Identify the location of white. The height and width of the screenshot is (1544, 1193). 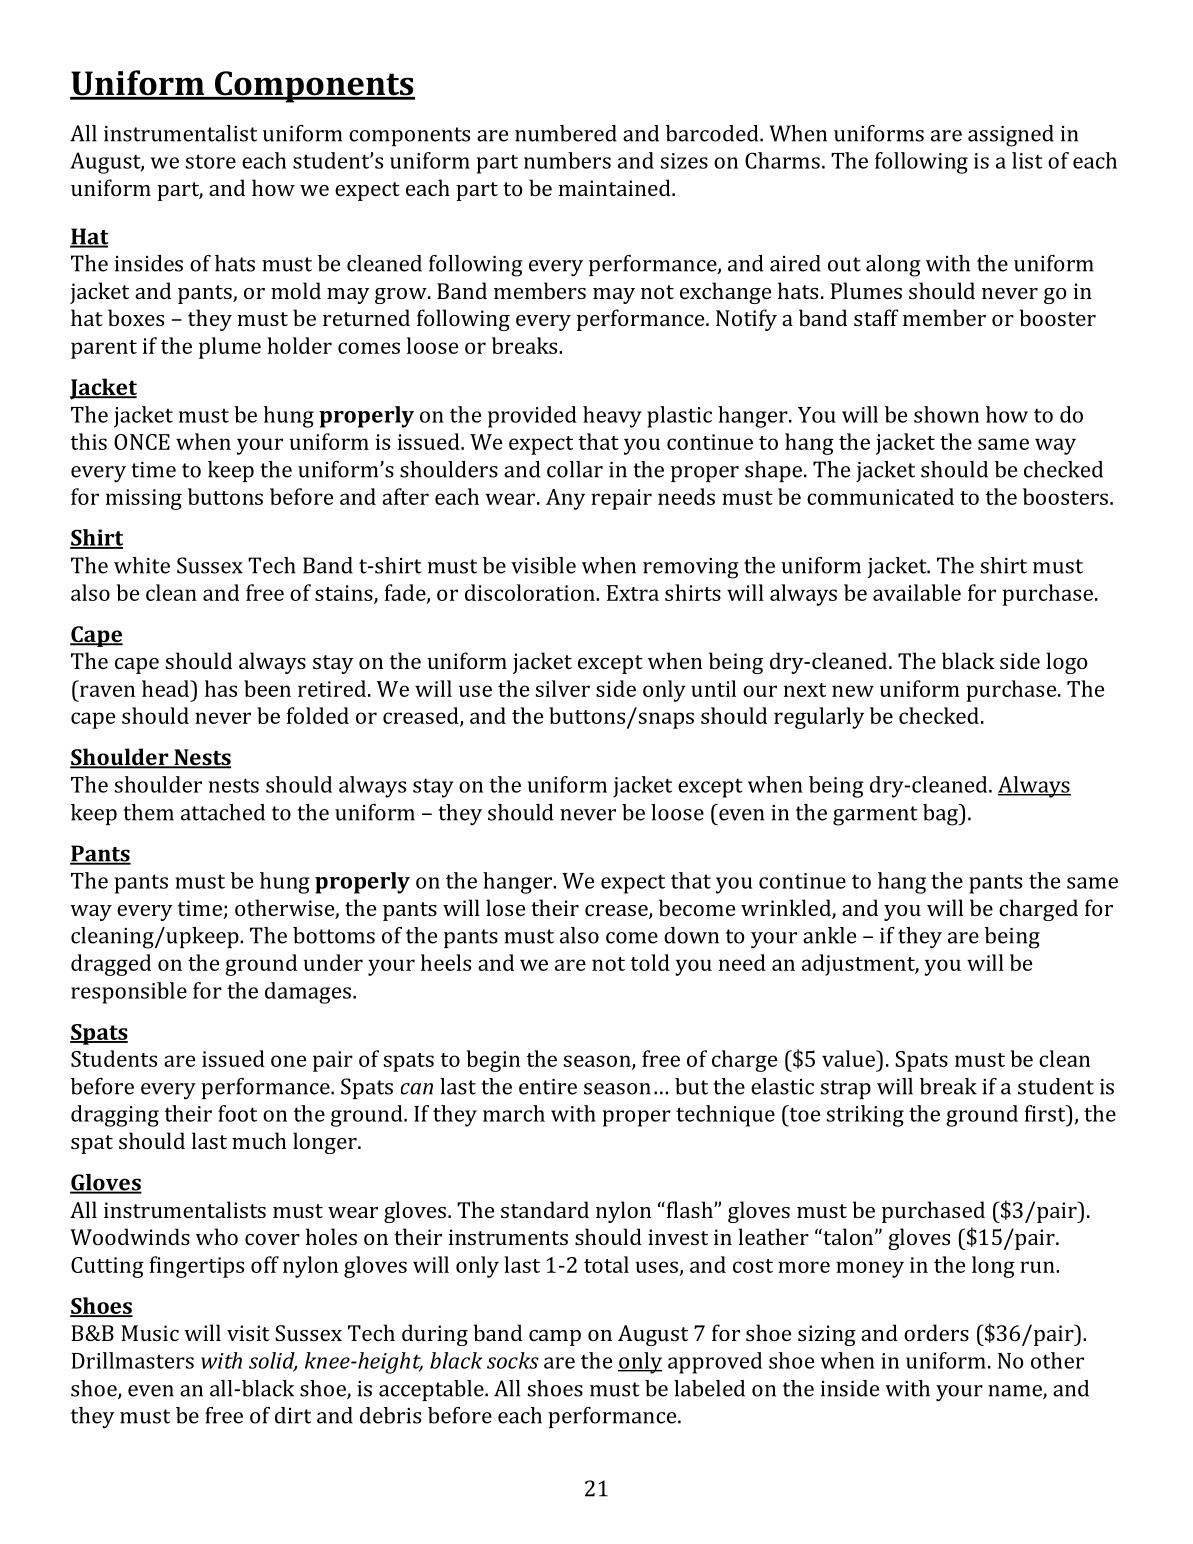
(142, 565).
